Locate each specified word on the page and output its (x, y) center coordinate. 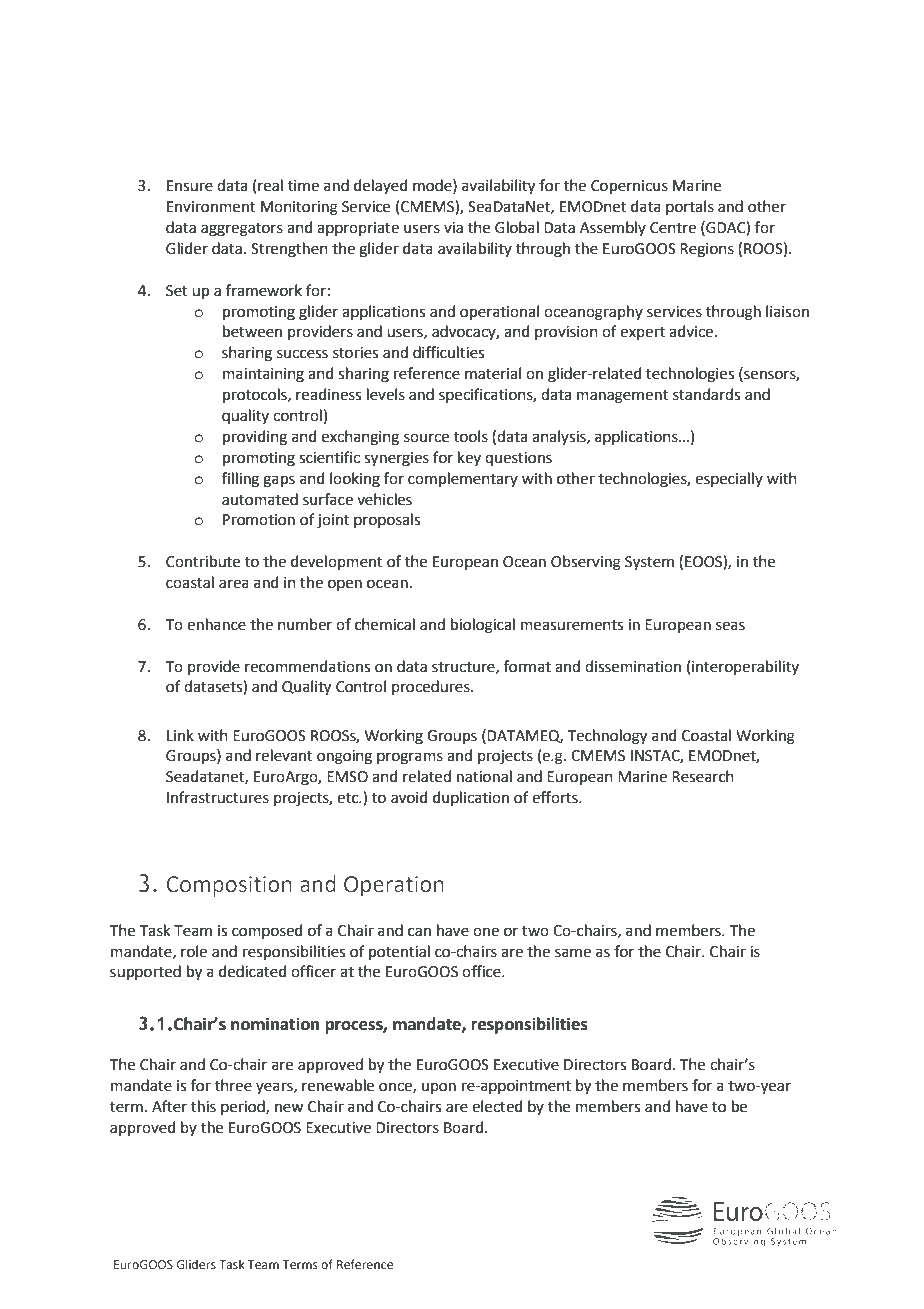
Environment (211, 207)
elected (497, 1106)
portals (690, 207)
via (453, 228)
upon (439, 1088)
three (233, 1085)
